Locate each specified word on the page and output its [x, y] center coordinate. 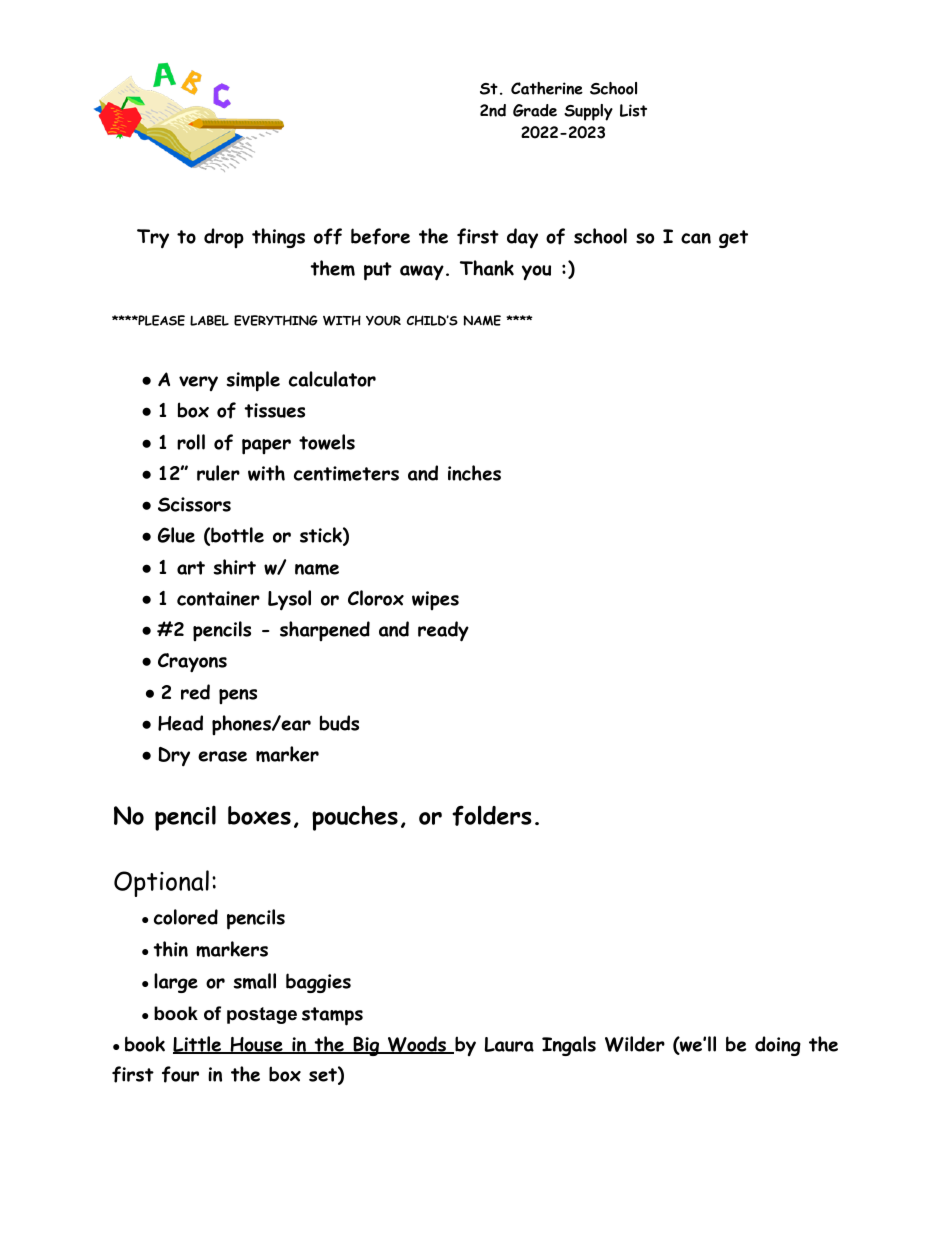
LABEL [209, 320]
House [256, 1045]
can [696, 238]
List [633, 110]
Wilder [635, 1044]
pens [238, 696]
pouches [355, 818]
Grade [535, 110]
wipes [435, 600]
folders [492, 815]
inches [474, 473]
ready [443, 631]
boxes [259, 815]
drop [224, 238]
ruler [218, 473]
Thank [487, 268]
